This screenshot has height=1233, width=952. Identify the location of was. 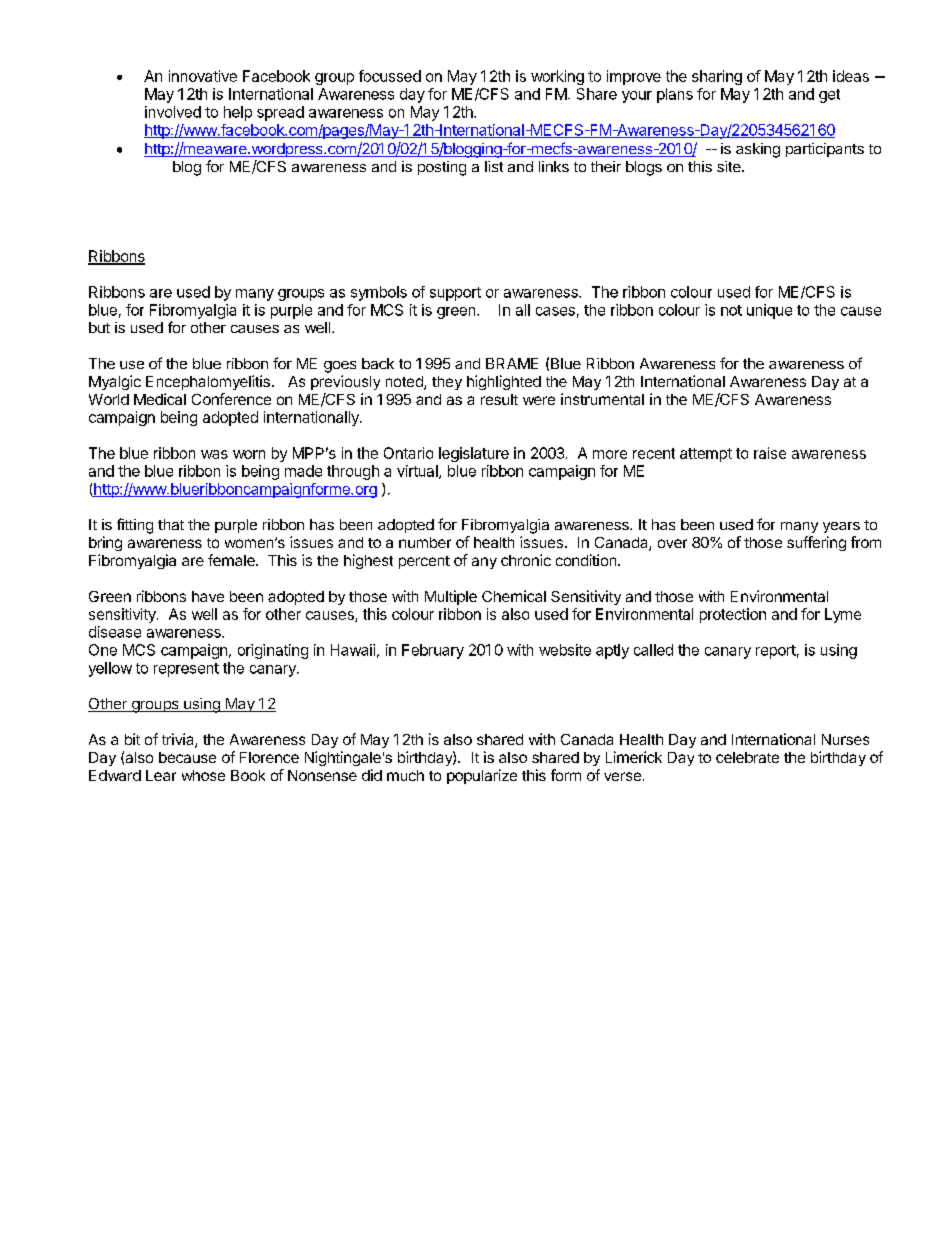
(214, 454).
